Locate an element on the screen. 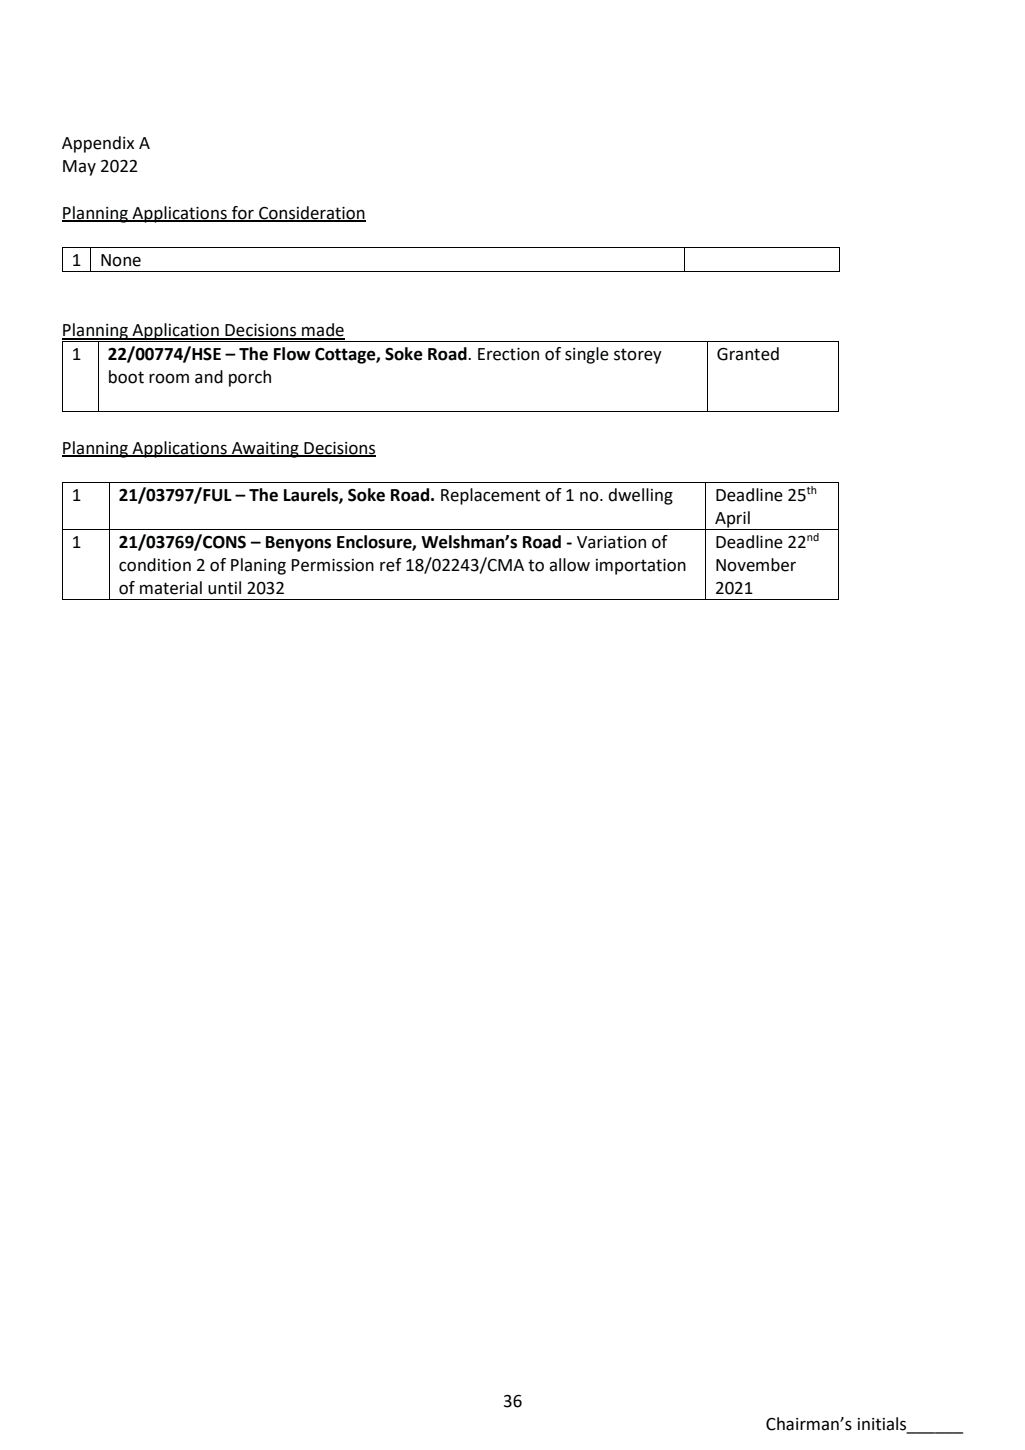 The height and width of the screenshot is (1450, 1025). None is located at coordinates (121, 260).
